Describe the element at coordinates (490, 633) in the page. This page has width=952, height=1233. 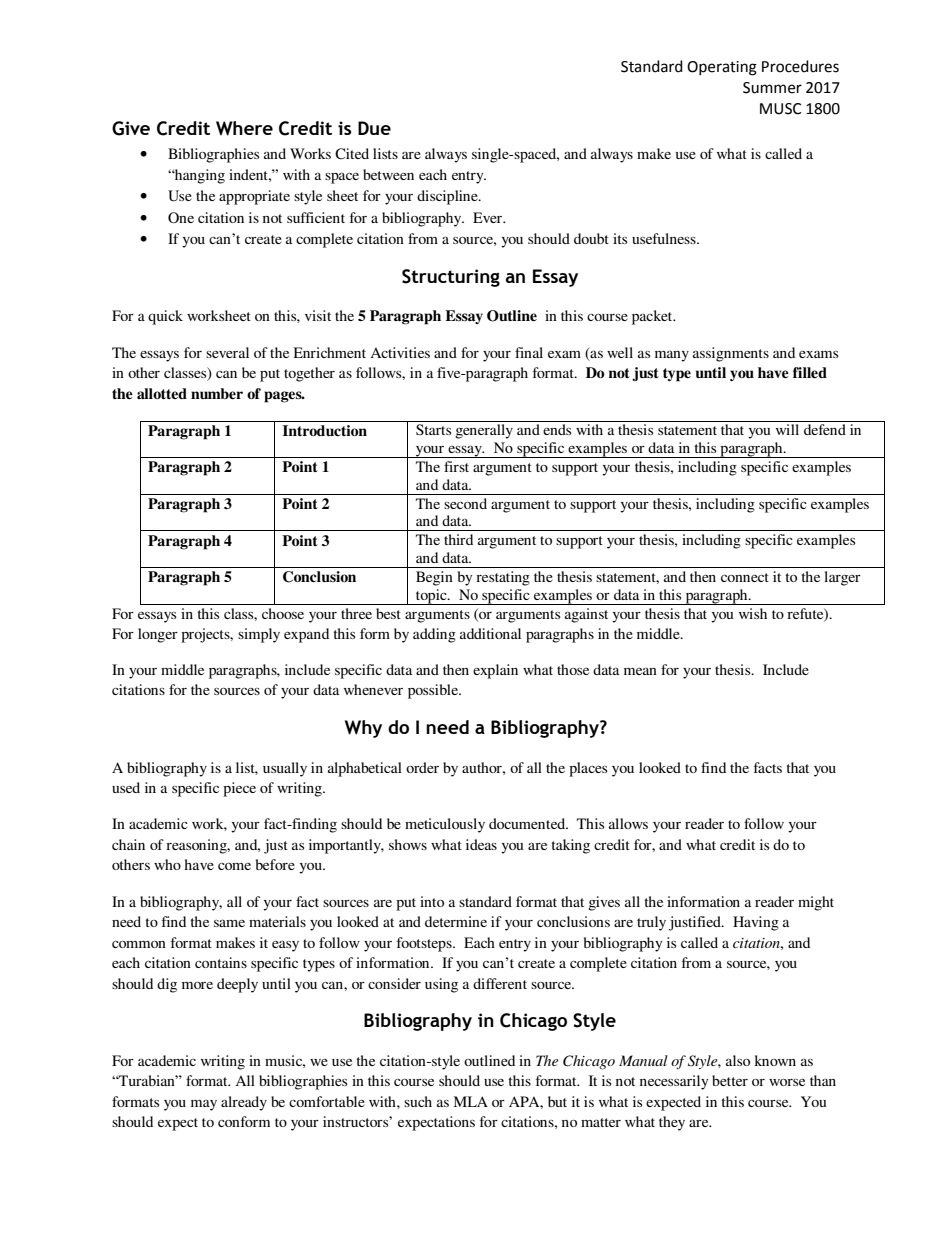
I see `additional` at that location.
